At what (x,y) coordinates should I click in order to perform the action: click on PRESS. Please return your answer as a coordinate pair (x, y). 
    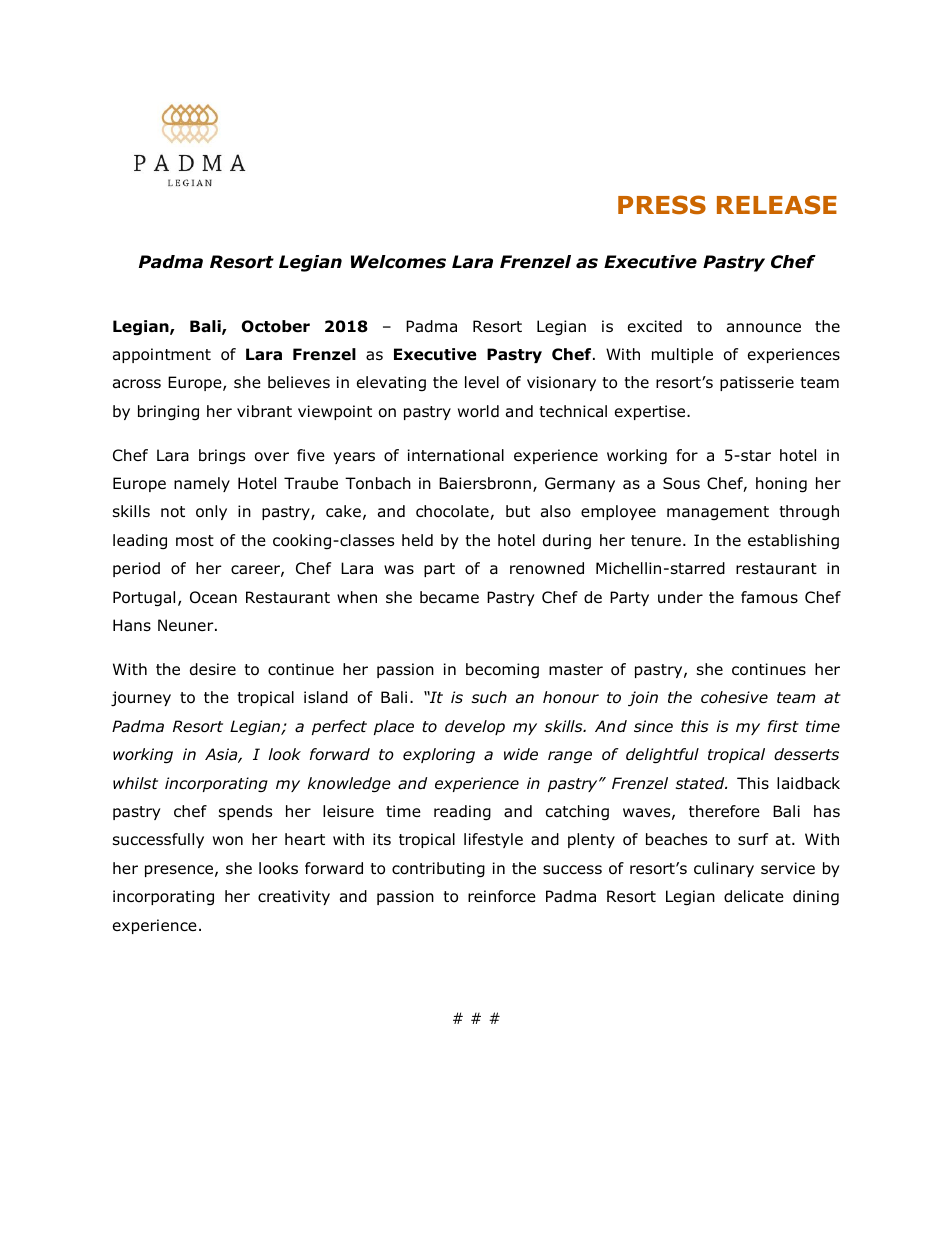
    Looking at the image, I should click on (662, 204).
